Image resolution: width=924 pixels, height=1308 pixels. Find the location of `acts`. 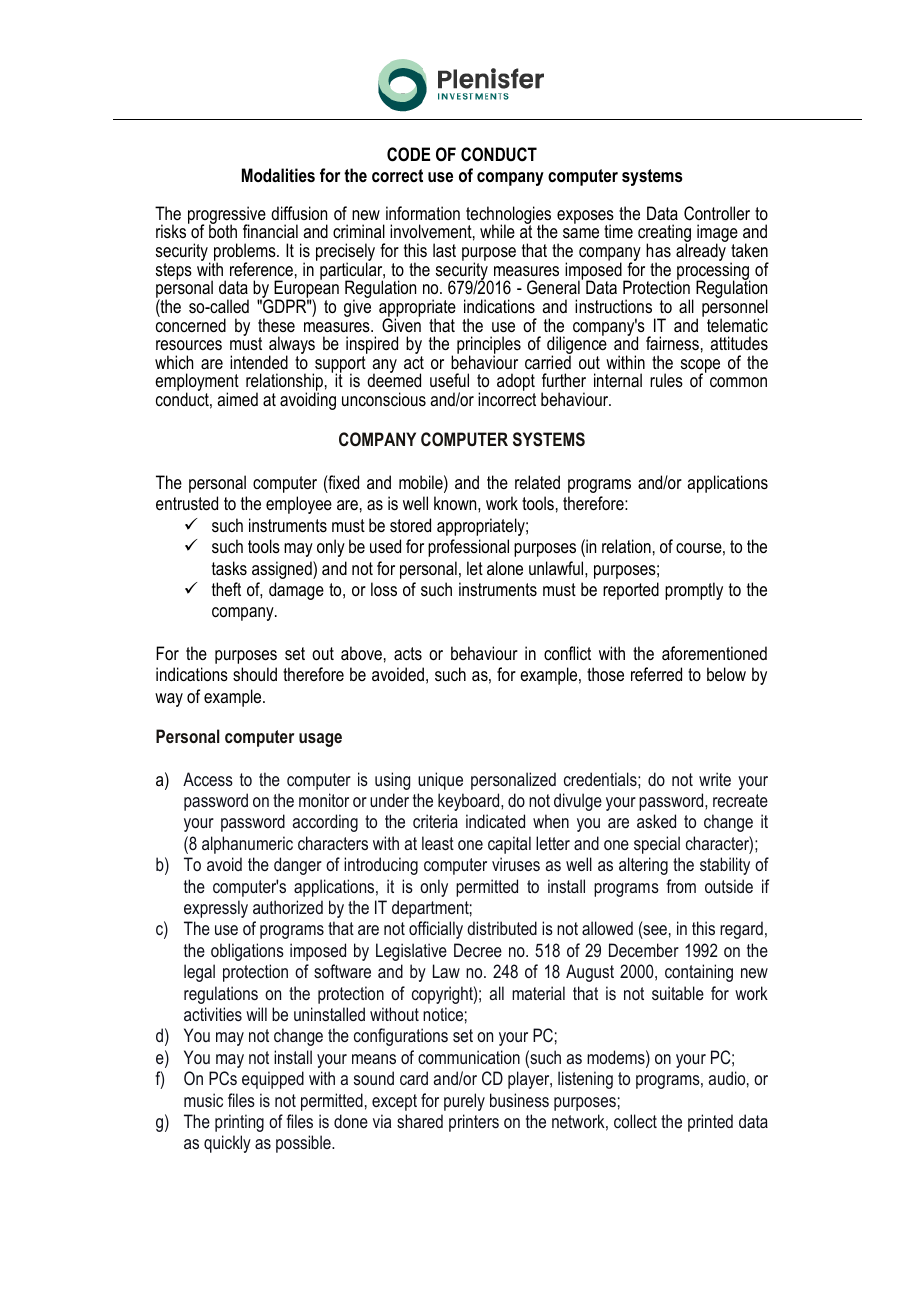

acts is located at coordinates (408, 653).
